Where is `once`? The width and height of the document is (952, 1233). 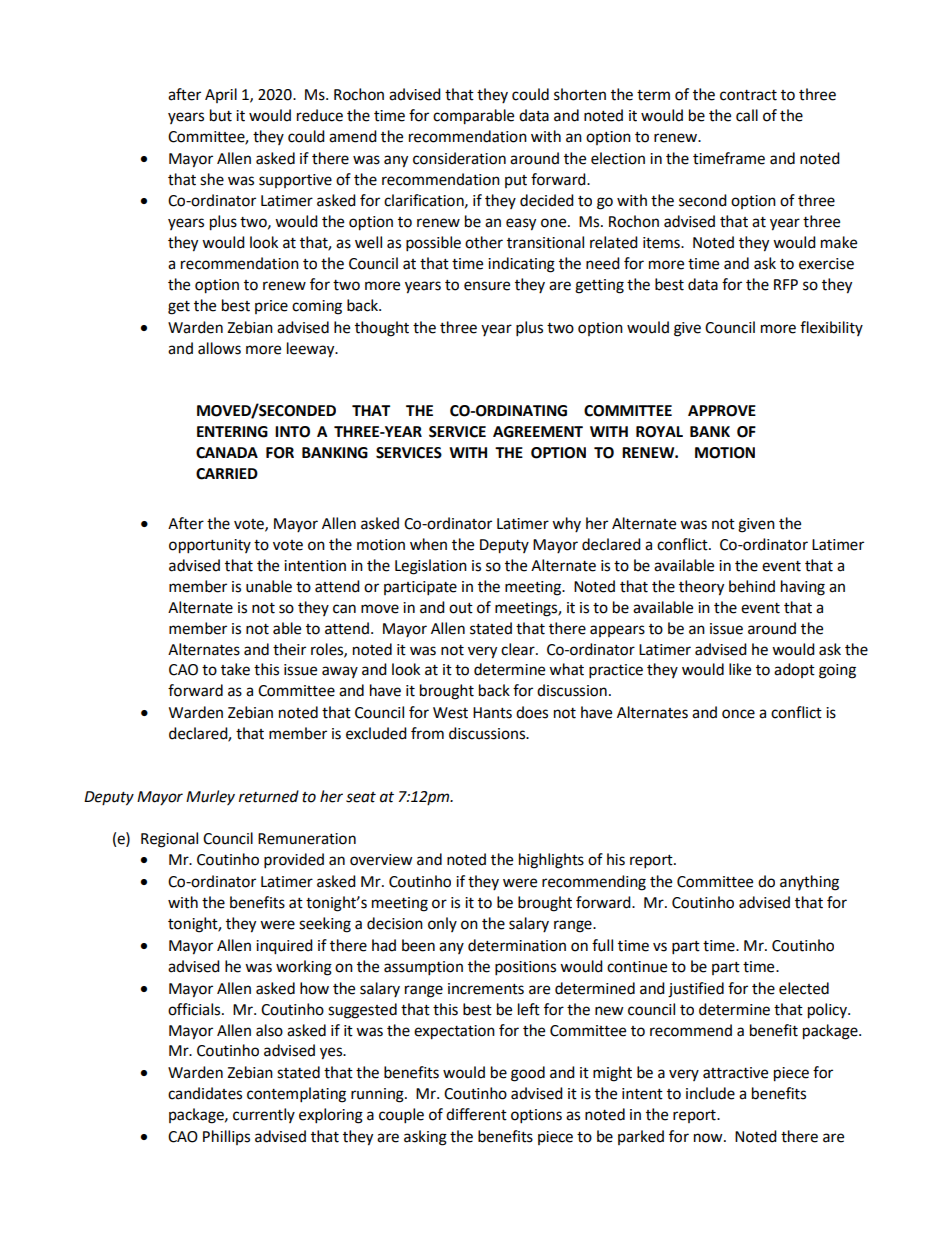
once is located at coordinates (738, 714).
